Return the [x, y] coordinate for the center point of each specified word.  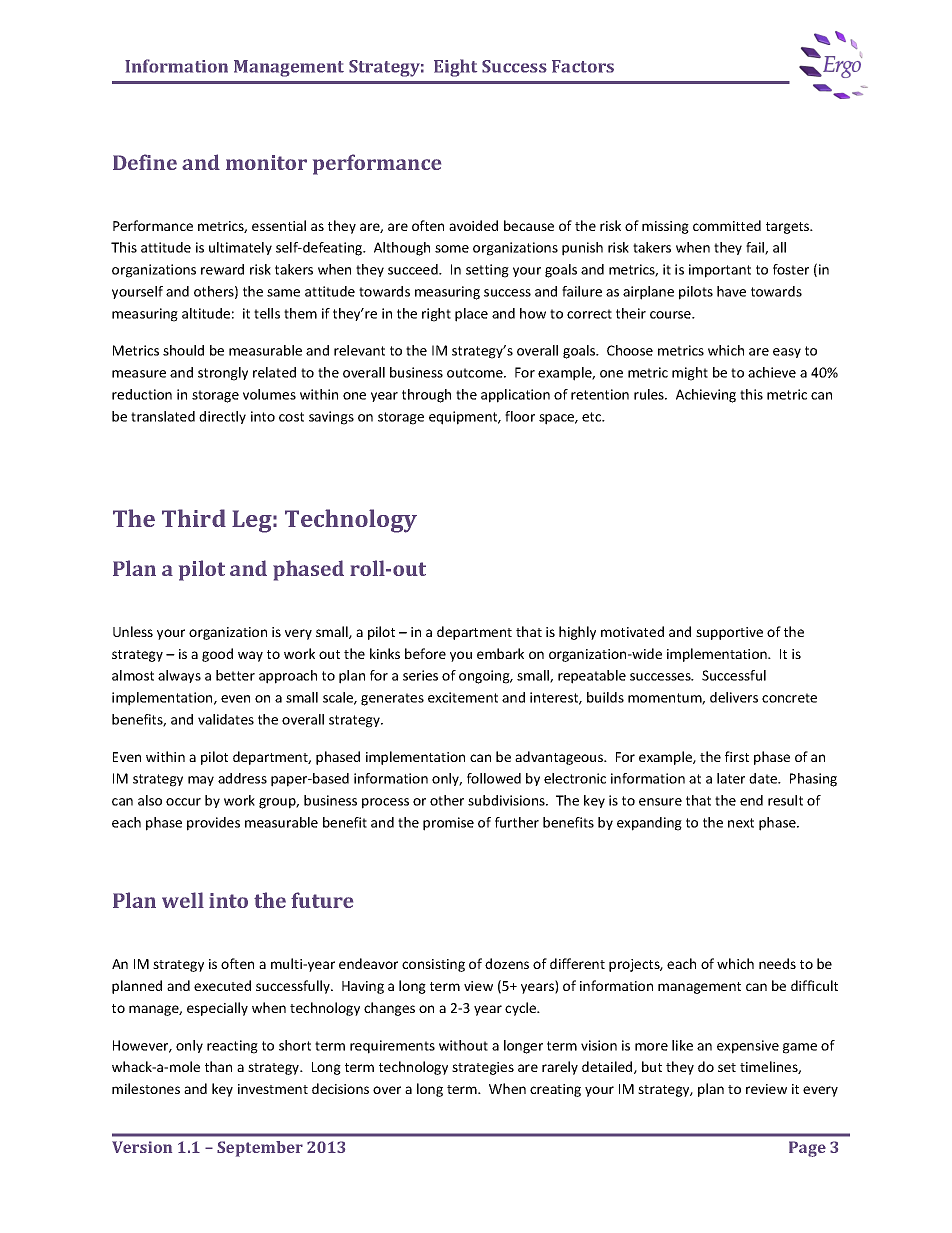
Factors [583, 66]
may [201, 781]
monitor [266, 162]
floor [520, 416]
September [260, 1149]
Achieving [706, 396]
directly [222, 417]
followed [494, 778]
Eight [455, 68]
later [731, 778]
